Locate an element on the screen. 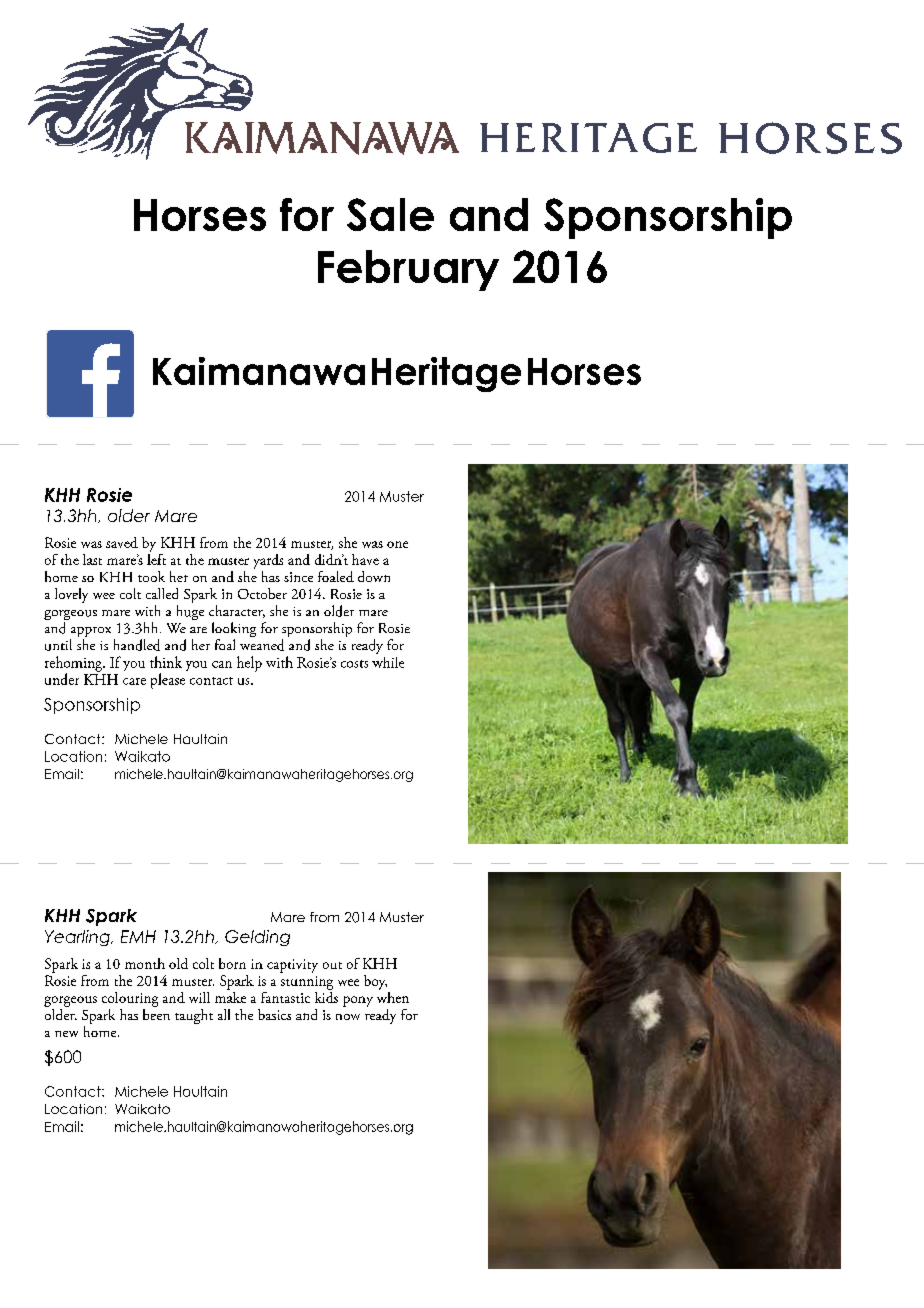 The width and height of the screenshot is (924, 1308). colouring is located at coordinates (130, 999).
